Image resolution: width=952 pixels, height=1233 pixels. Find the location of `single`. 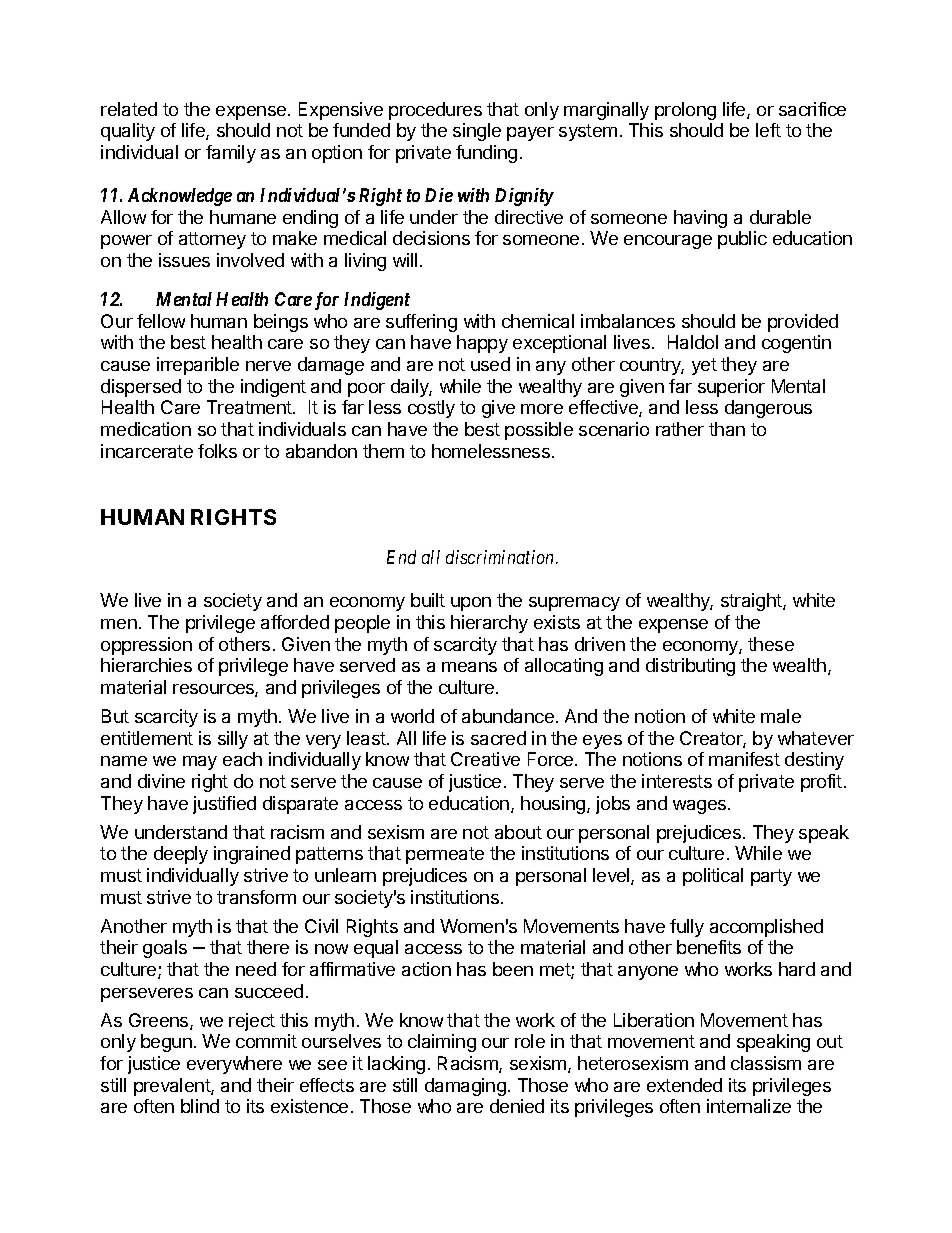

single is located at coordinates (477, 132).
